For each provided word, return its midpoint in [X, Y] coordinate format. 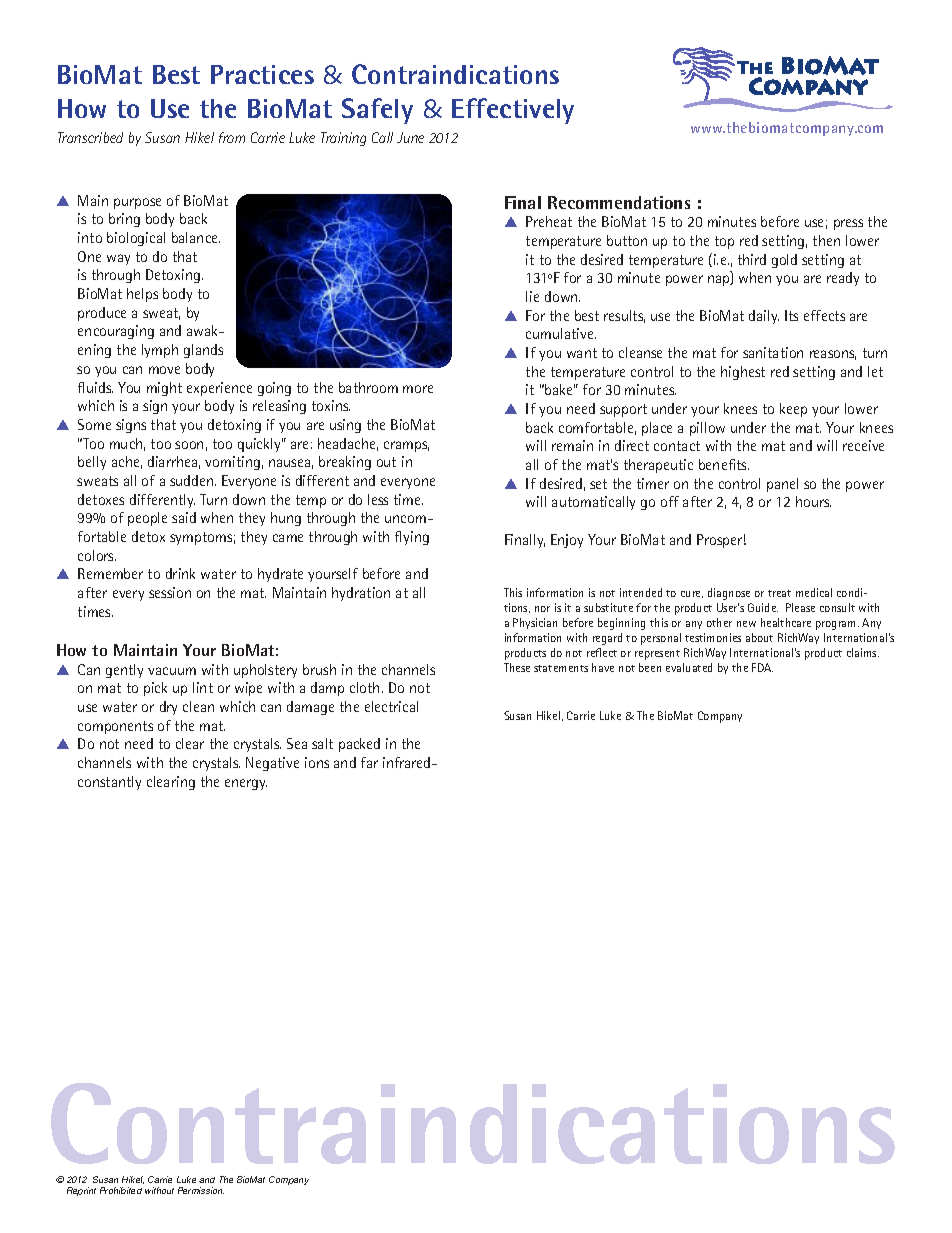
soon [189, 445]
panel [782, 485]
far [369, 762]
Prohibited [121, 1190]
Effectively [513, 111]
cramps [406, 446]
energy [246, 784]
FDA [762, 667]
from [232, 137]
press [848, 224]
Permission [201, 1190]
